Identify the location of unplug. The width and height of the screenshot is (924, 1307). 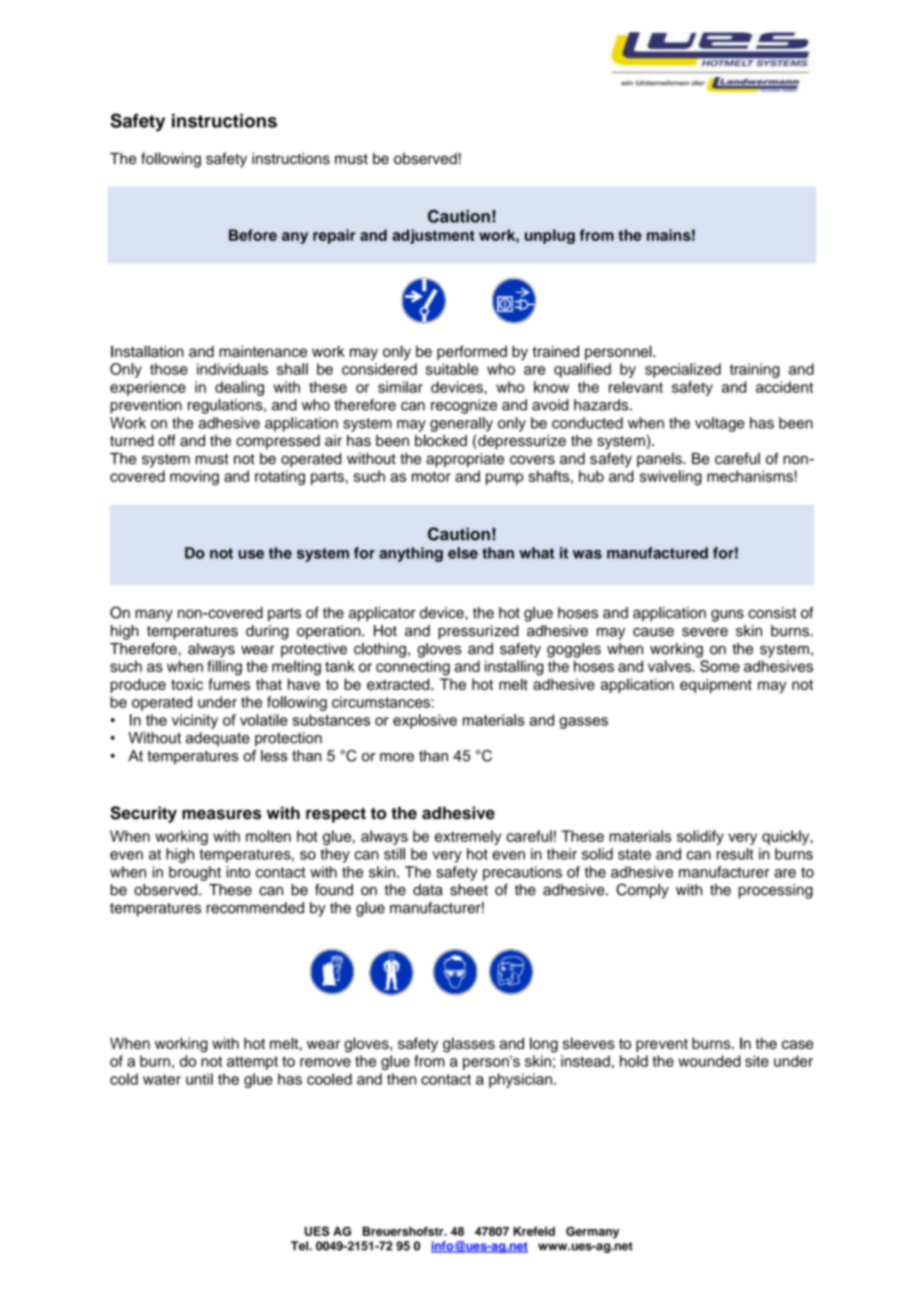
(550, 236).
